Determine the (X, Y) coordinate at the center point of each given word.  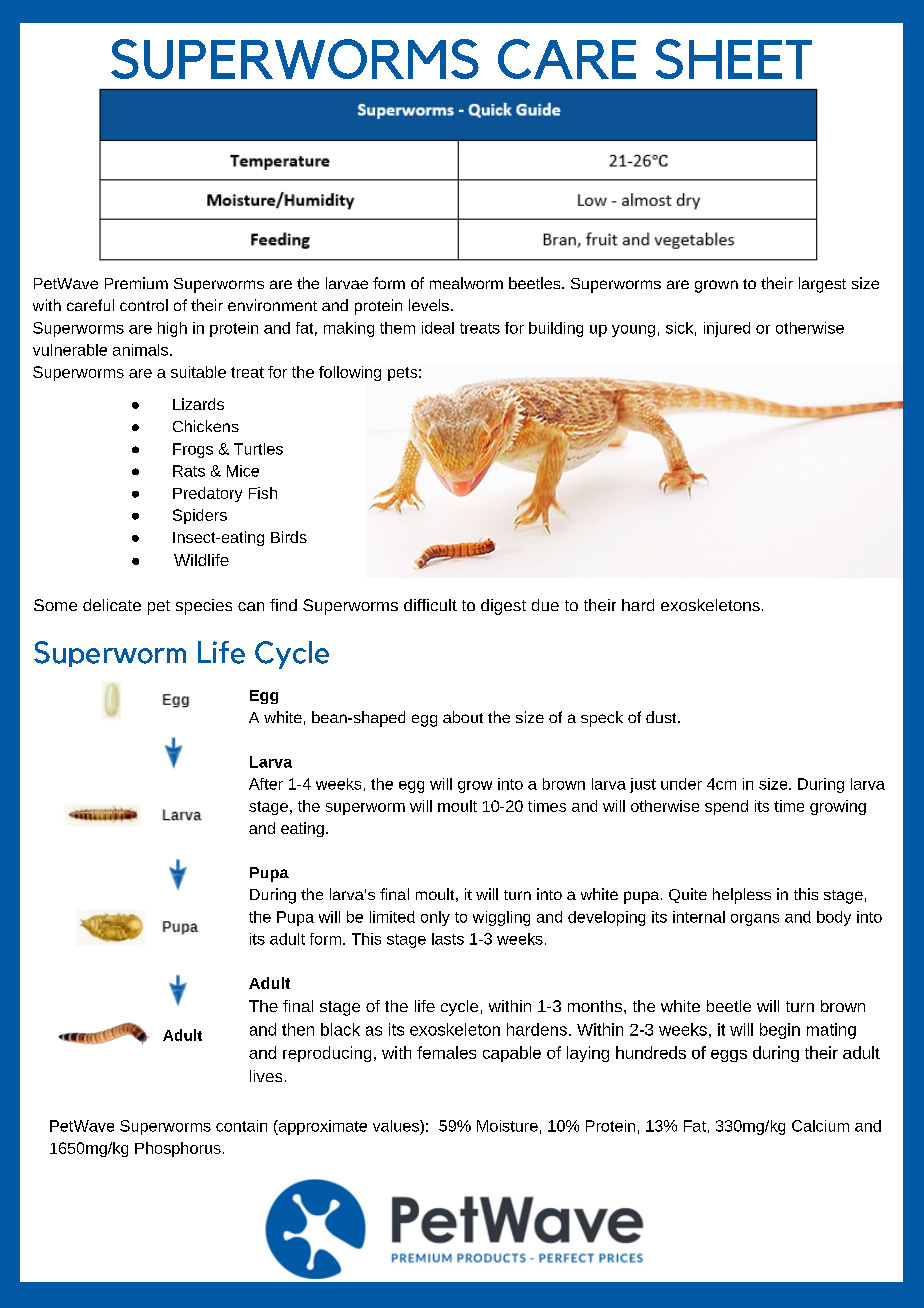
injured (727, 329)
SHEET (734, 59)
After (266, 784)
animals (140, 350)
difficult (430, 605)
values (397, 1126)
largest (822, 285)
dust (662, 717)
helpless (742, 896)
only (435, 918)
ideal (438, 328)
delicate (112, 605)
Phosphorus (178, 1149)
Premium (136, 283)
